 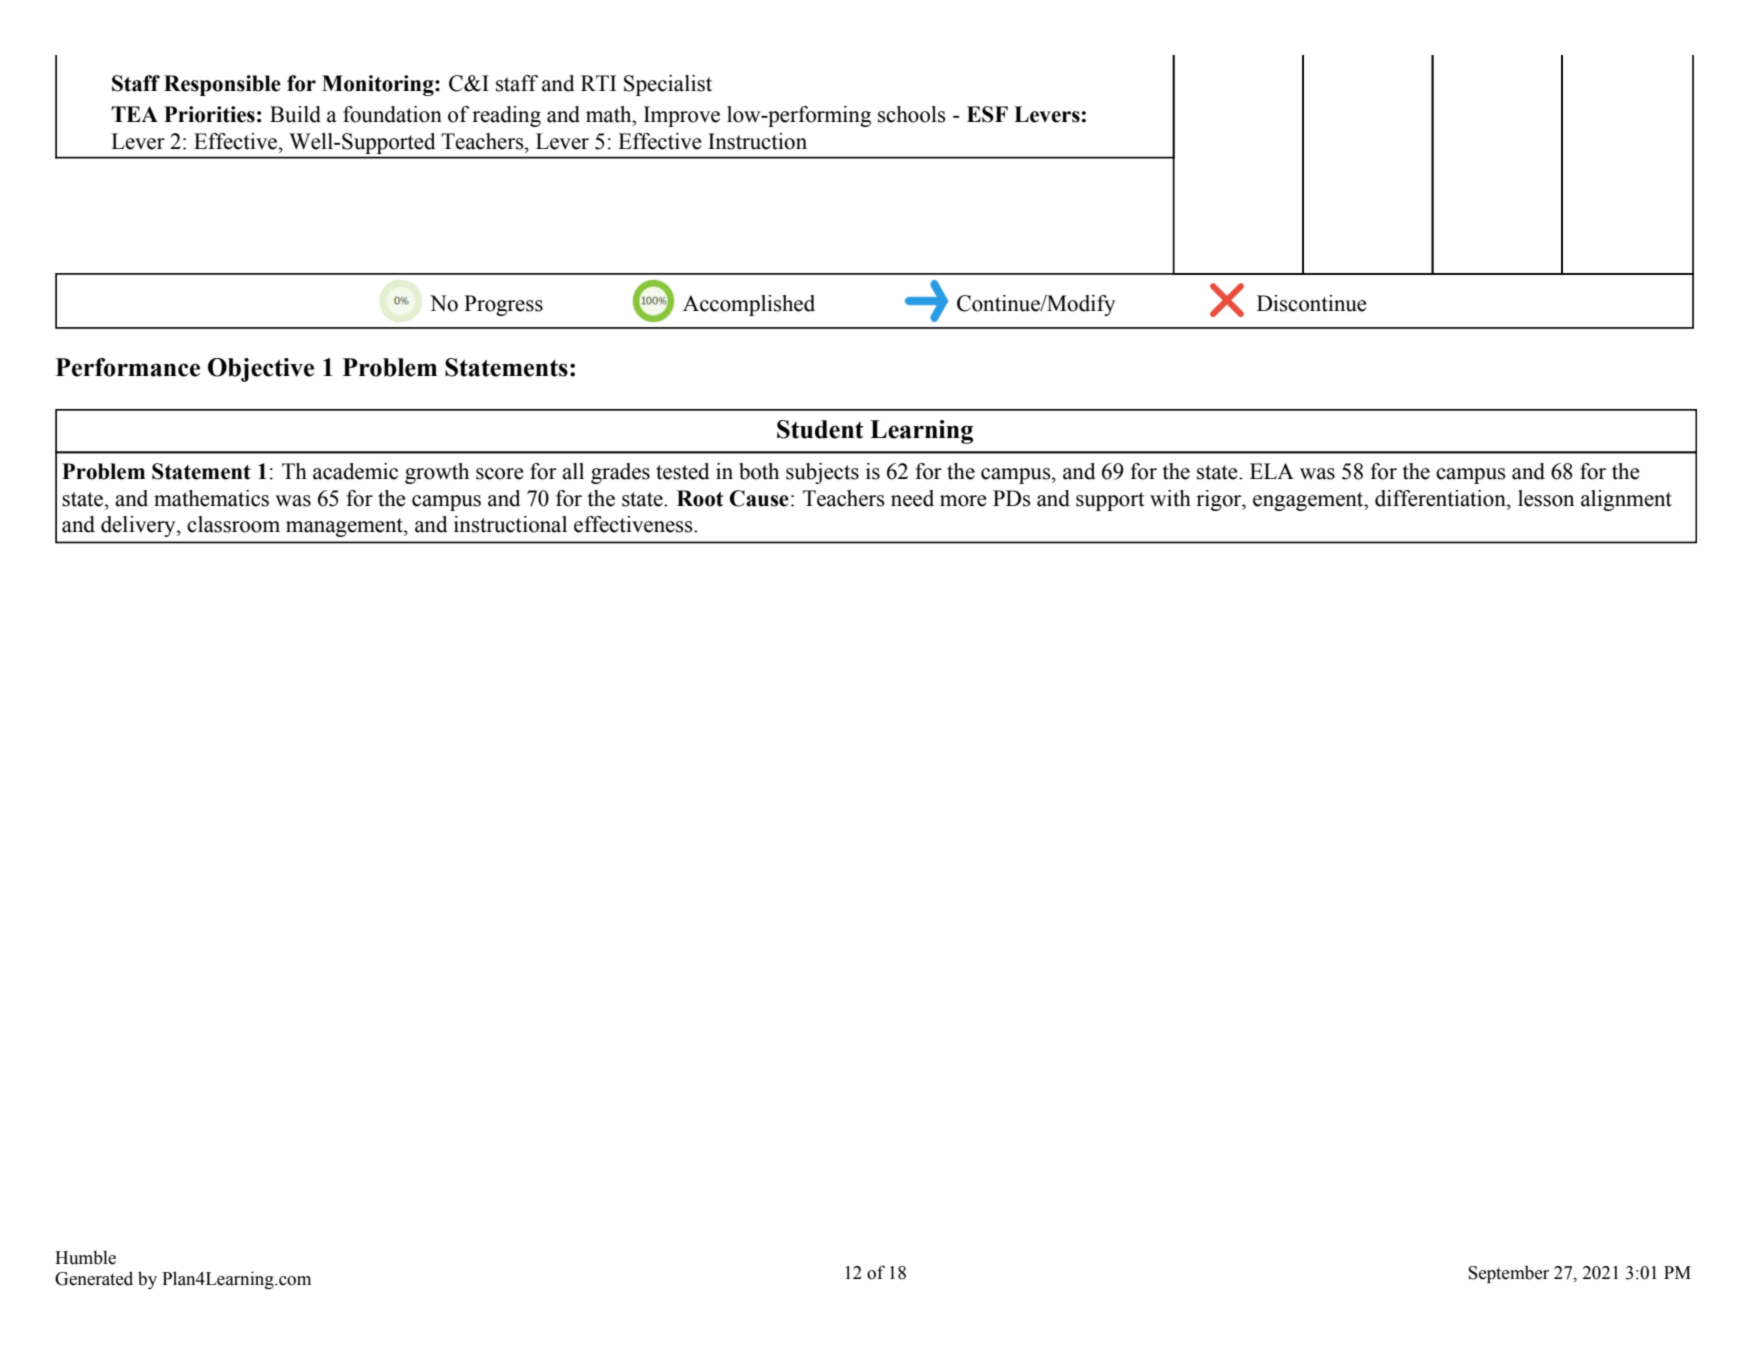 I want to click on need, so click(x=912, y=498).
